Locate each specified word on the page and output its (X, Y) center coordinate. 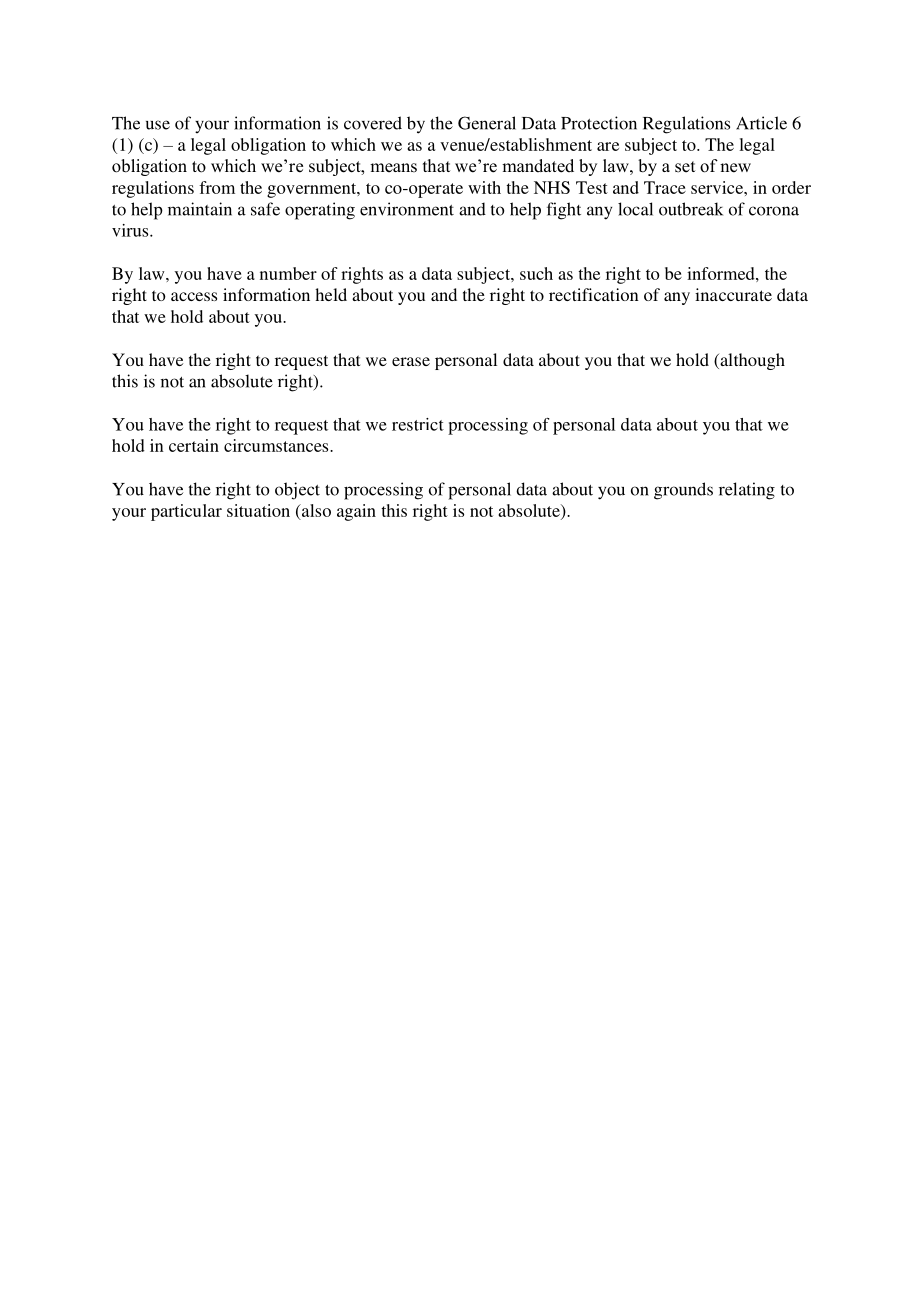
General (487, 123)
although (751, 361)
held (331, 294)
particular (186, 512)
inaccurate (733, 294)
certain (194, 445)
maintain (200, 209)
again (356, 512)
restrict (418, 424)
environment (407, 209)
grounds (683, 491)
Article (761, 123)
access (194, 296)
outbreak (691, 209)
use (158, 125)
